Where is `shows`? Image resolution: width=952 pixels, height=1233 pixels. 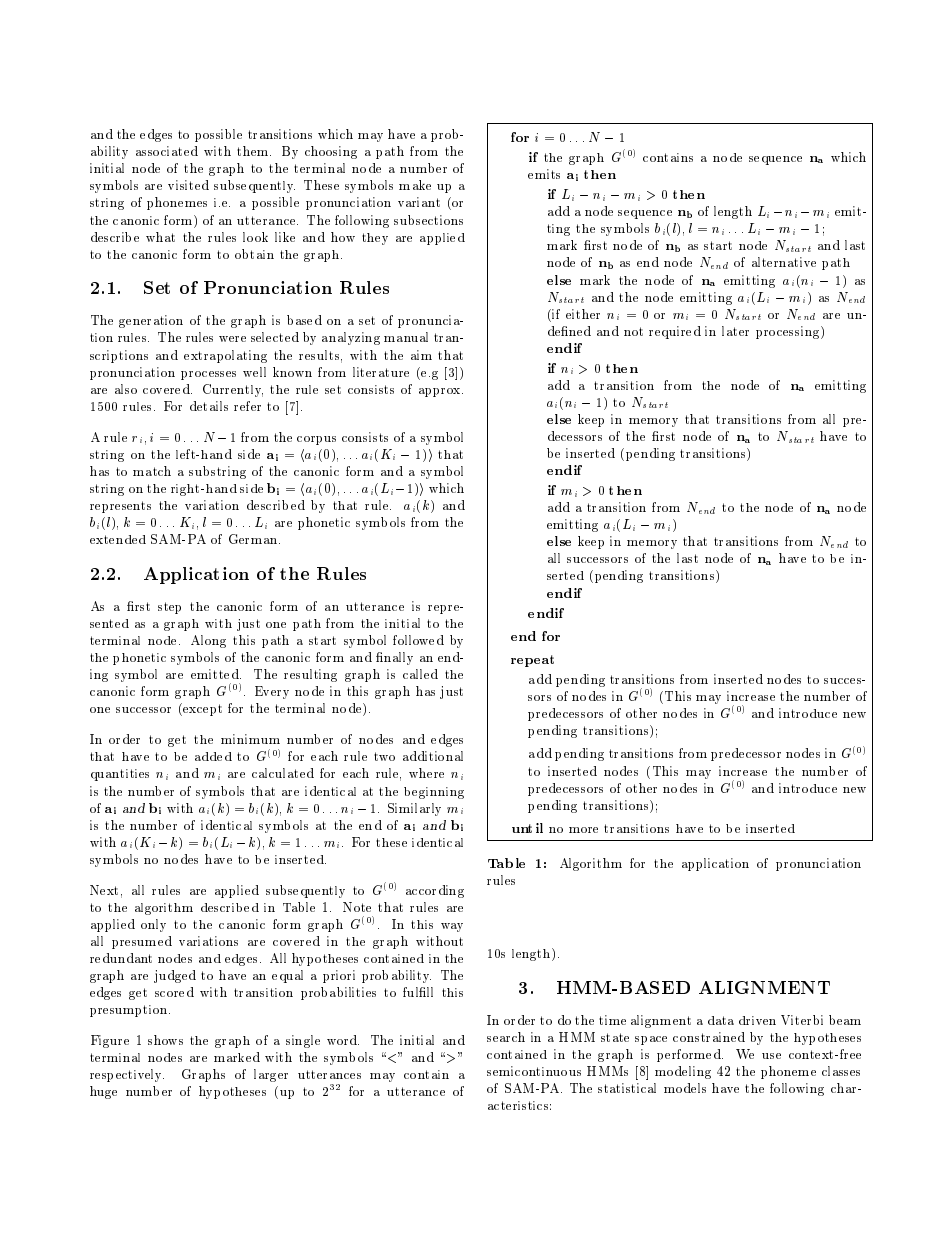 shows is located at coordinates (165, 1040).
